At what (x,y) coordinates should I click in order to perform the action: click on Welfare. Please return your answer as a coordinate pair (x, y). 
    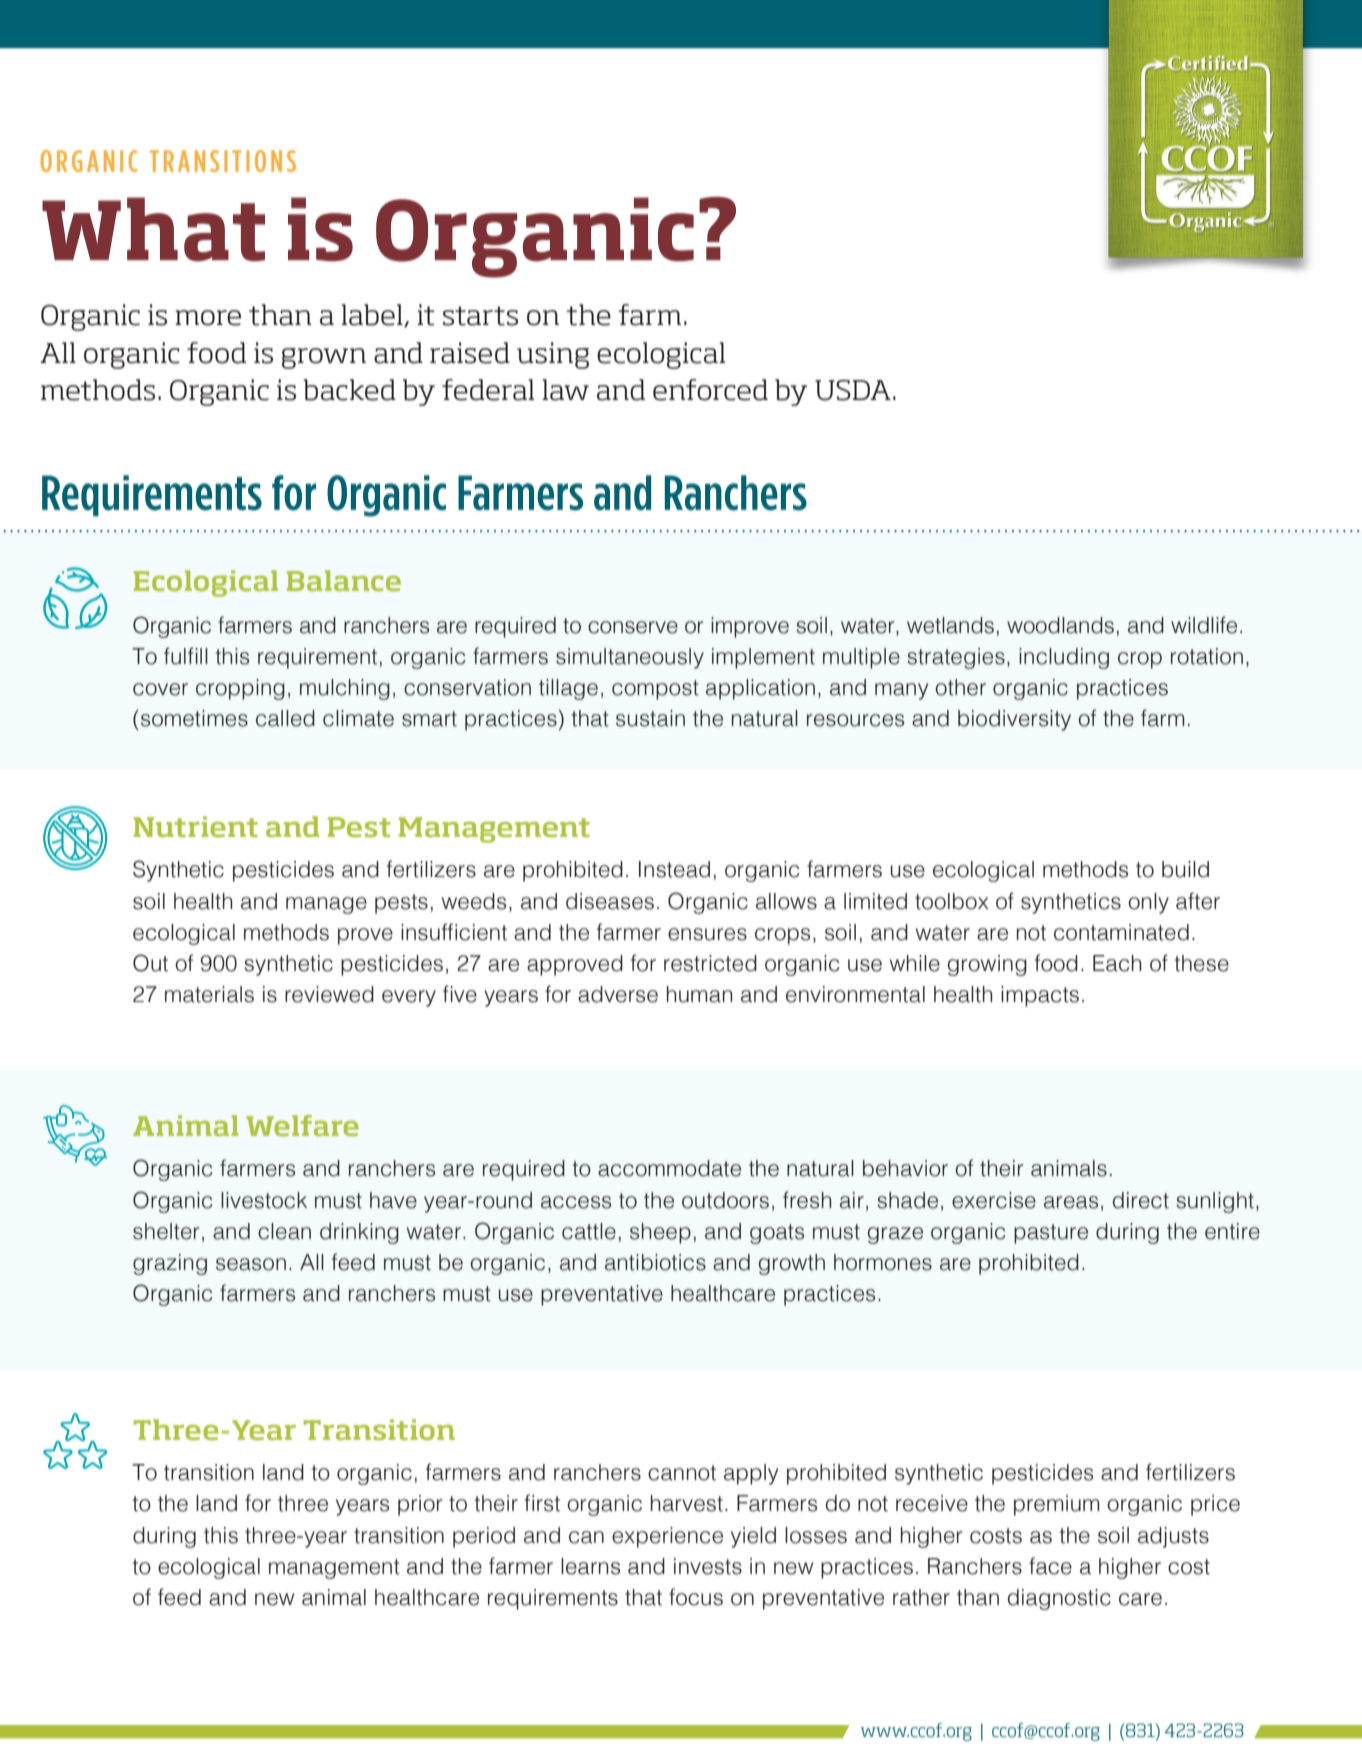
    Looking at the image, I should click on (302, 1125).
